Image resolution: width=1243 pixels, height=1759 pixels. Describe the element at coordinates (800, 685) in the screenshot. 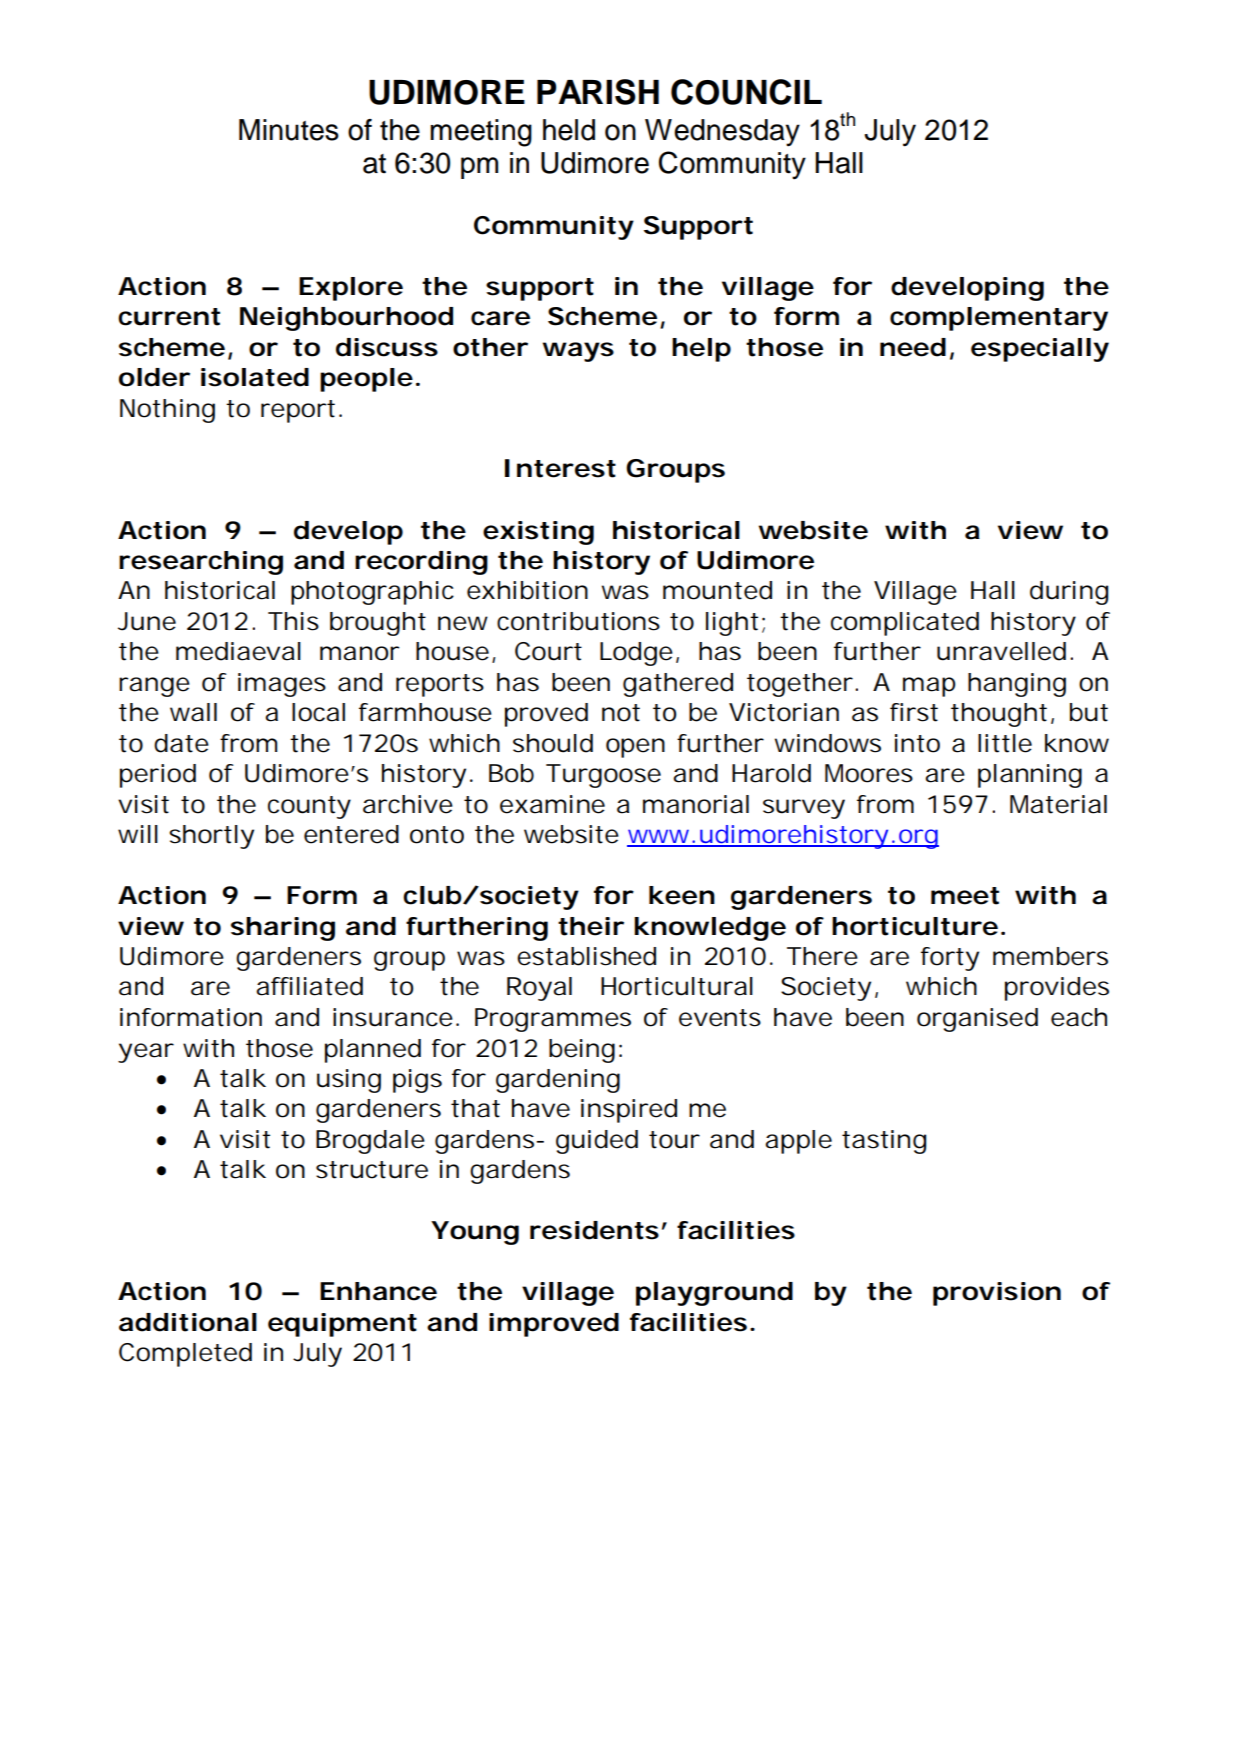

I see `together` at that location.
